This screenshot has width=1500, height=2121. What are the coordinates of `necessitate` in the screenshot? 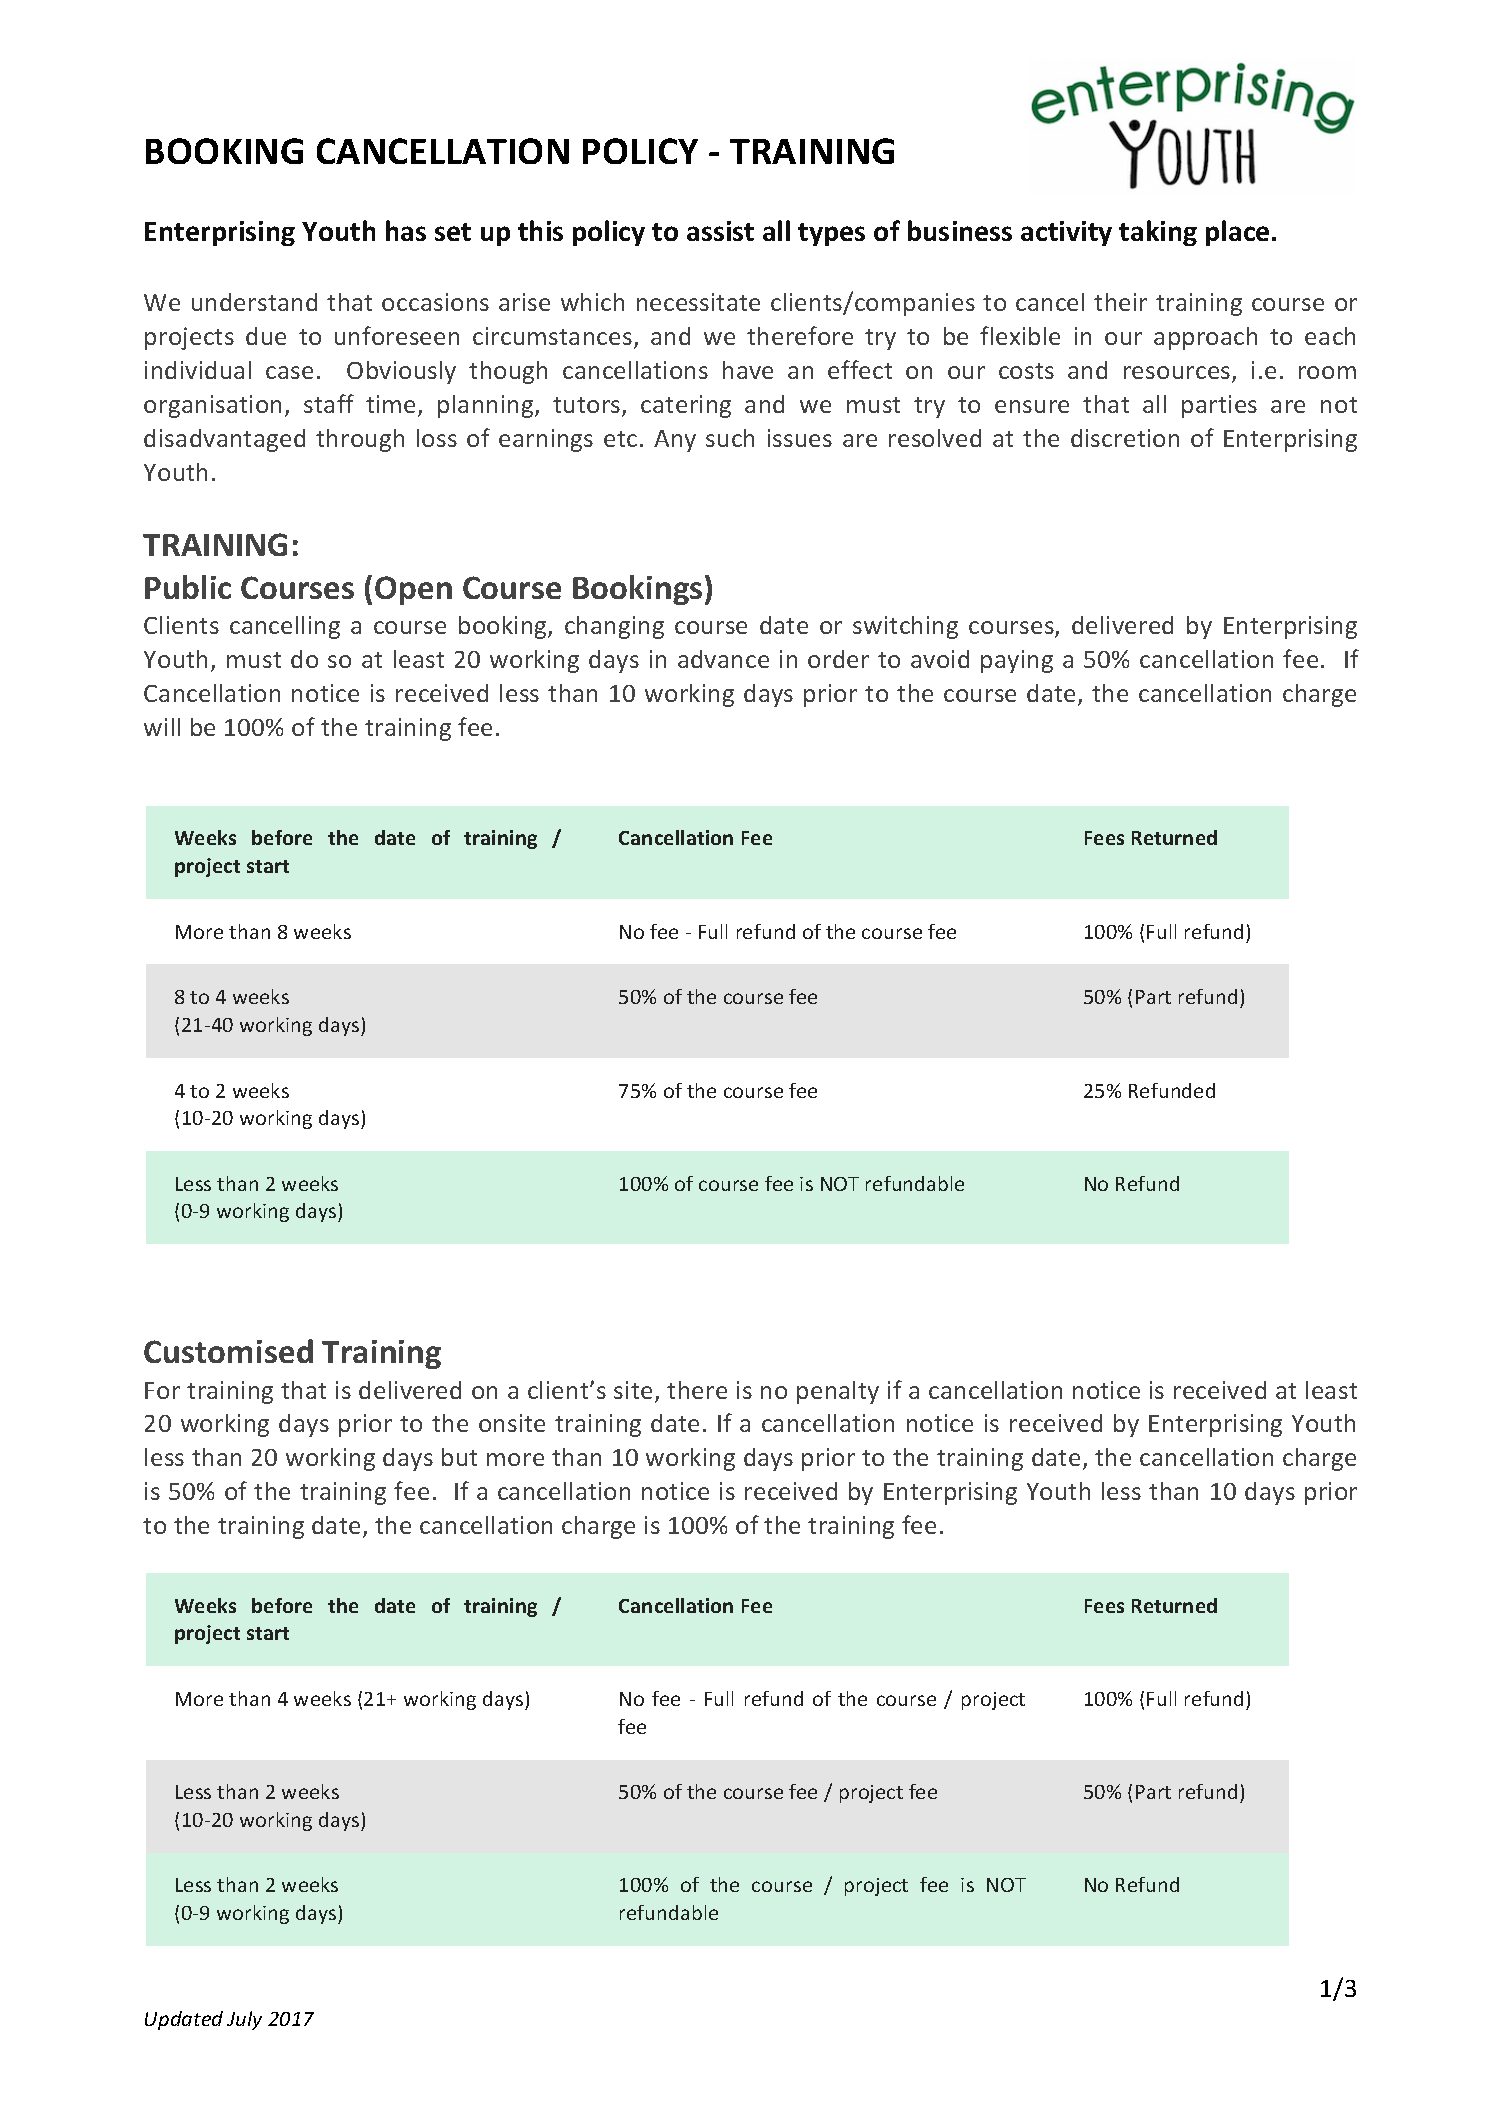 It's located at (698, 302).
